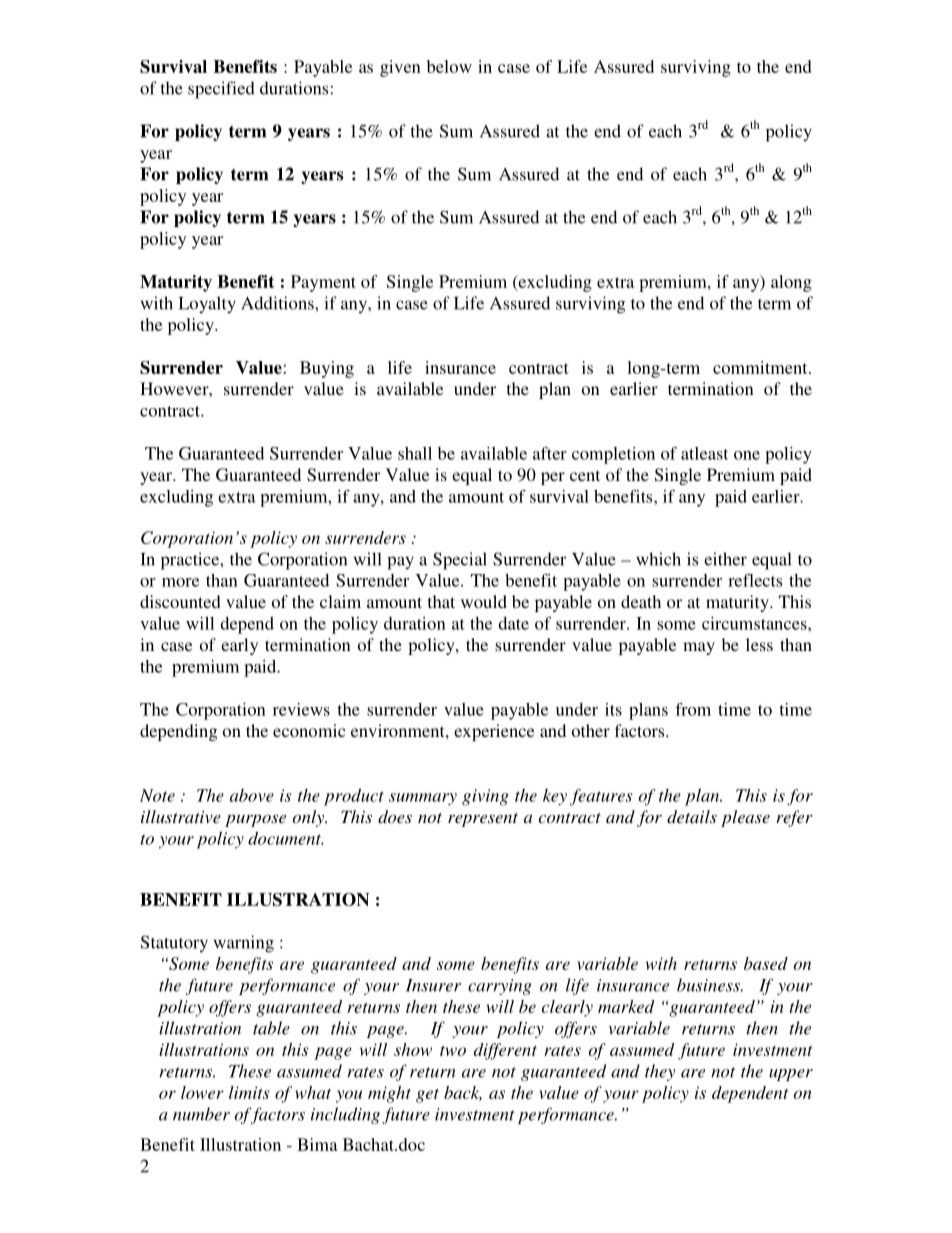 This page has height=1233, width=952. Describe the element at coordinates (755, 580) in the page. I see `reflects` at that location.
